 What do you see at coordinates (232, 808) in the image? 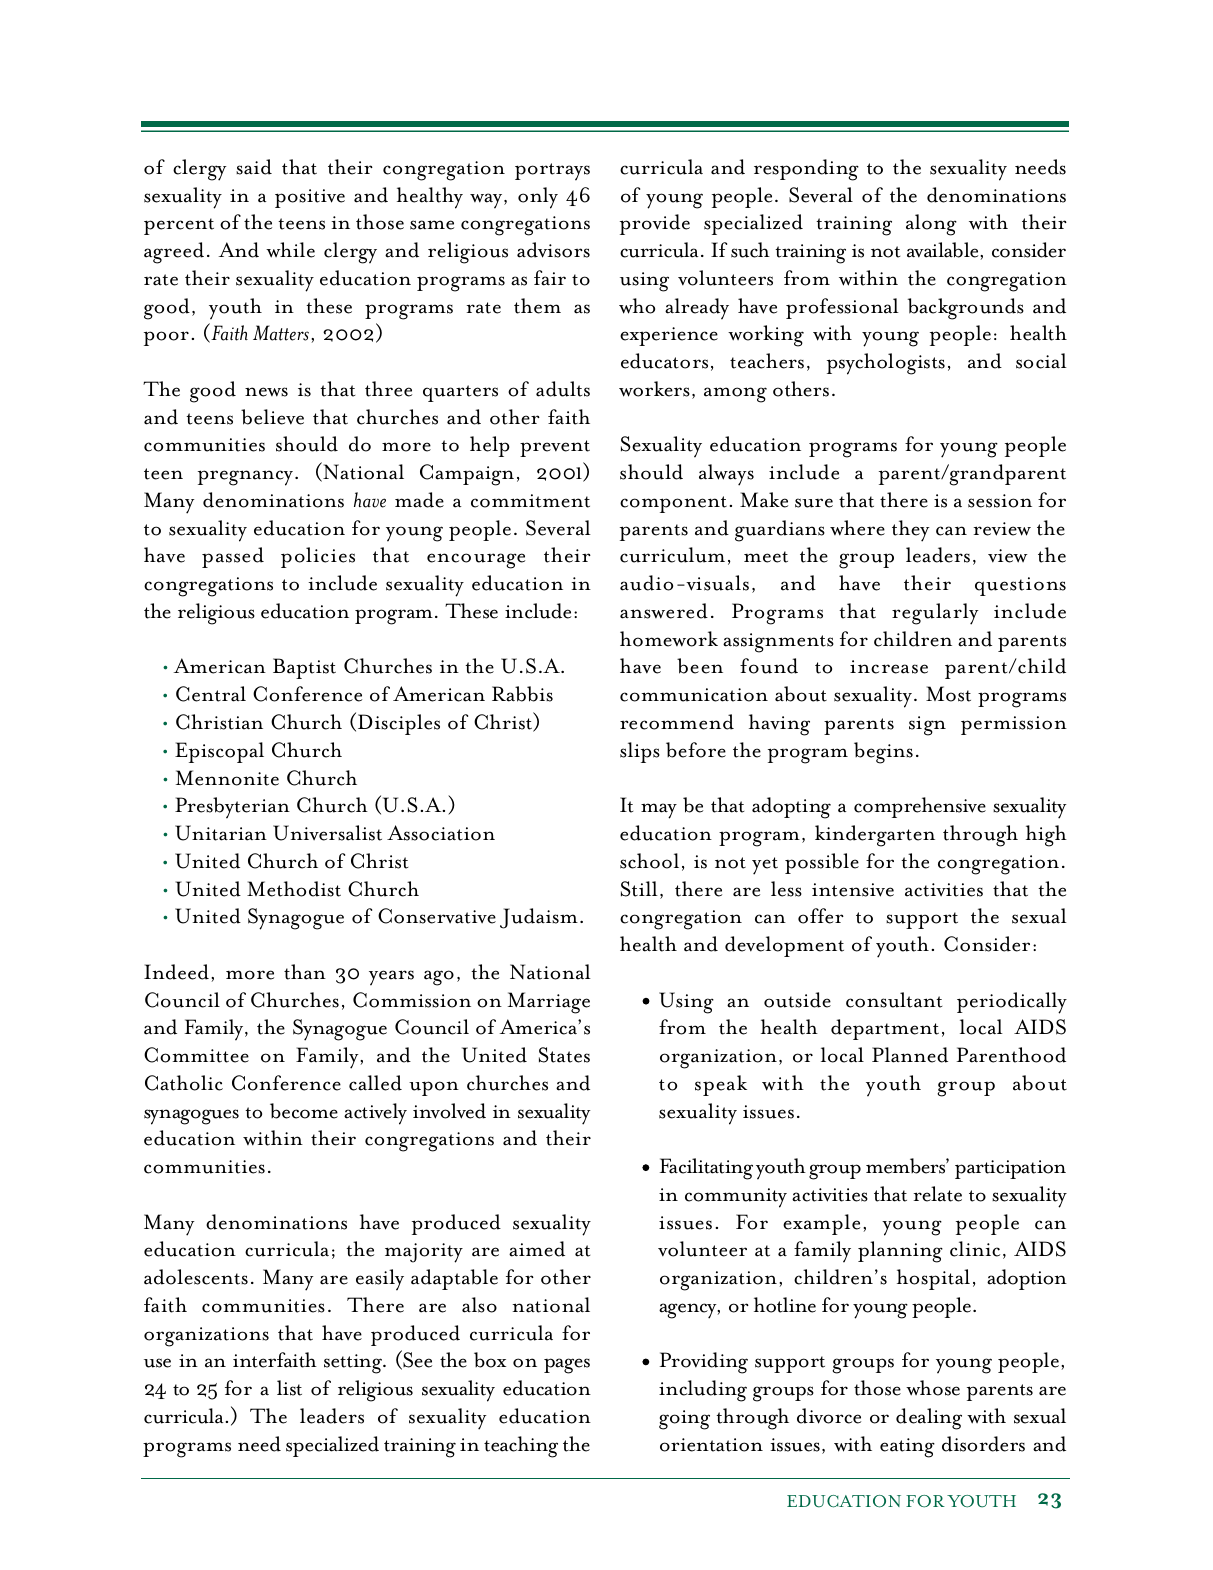
I see `Presbyterian` at bounding box center [232, 808].
